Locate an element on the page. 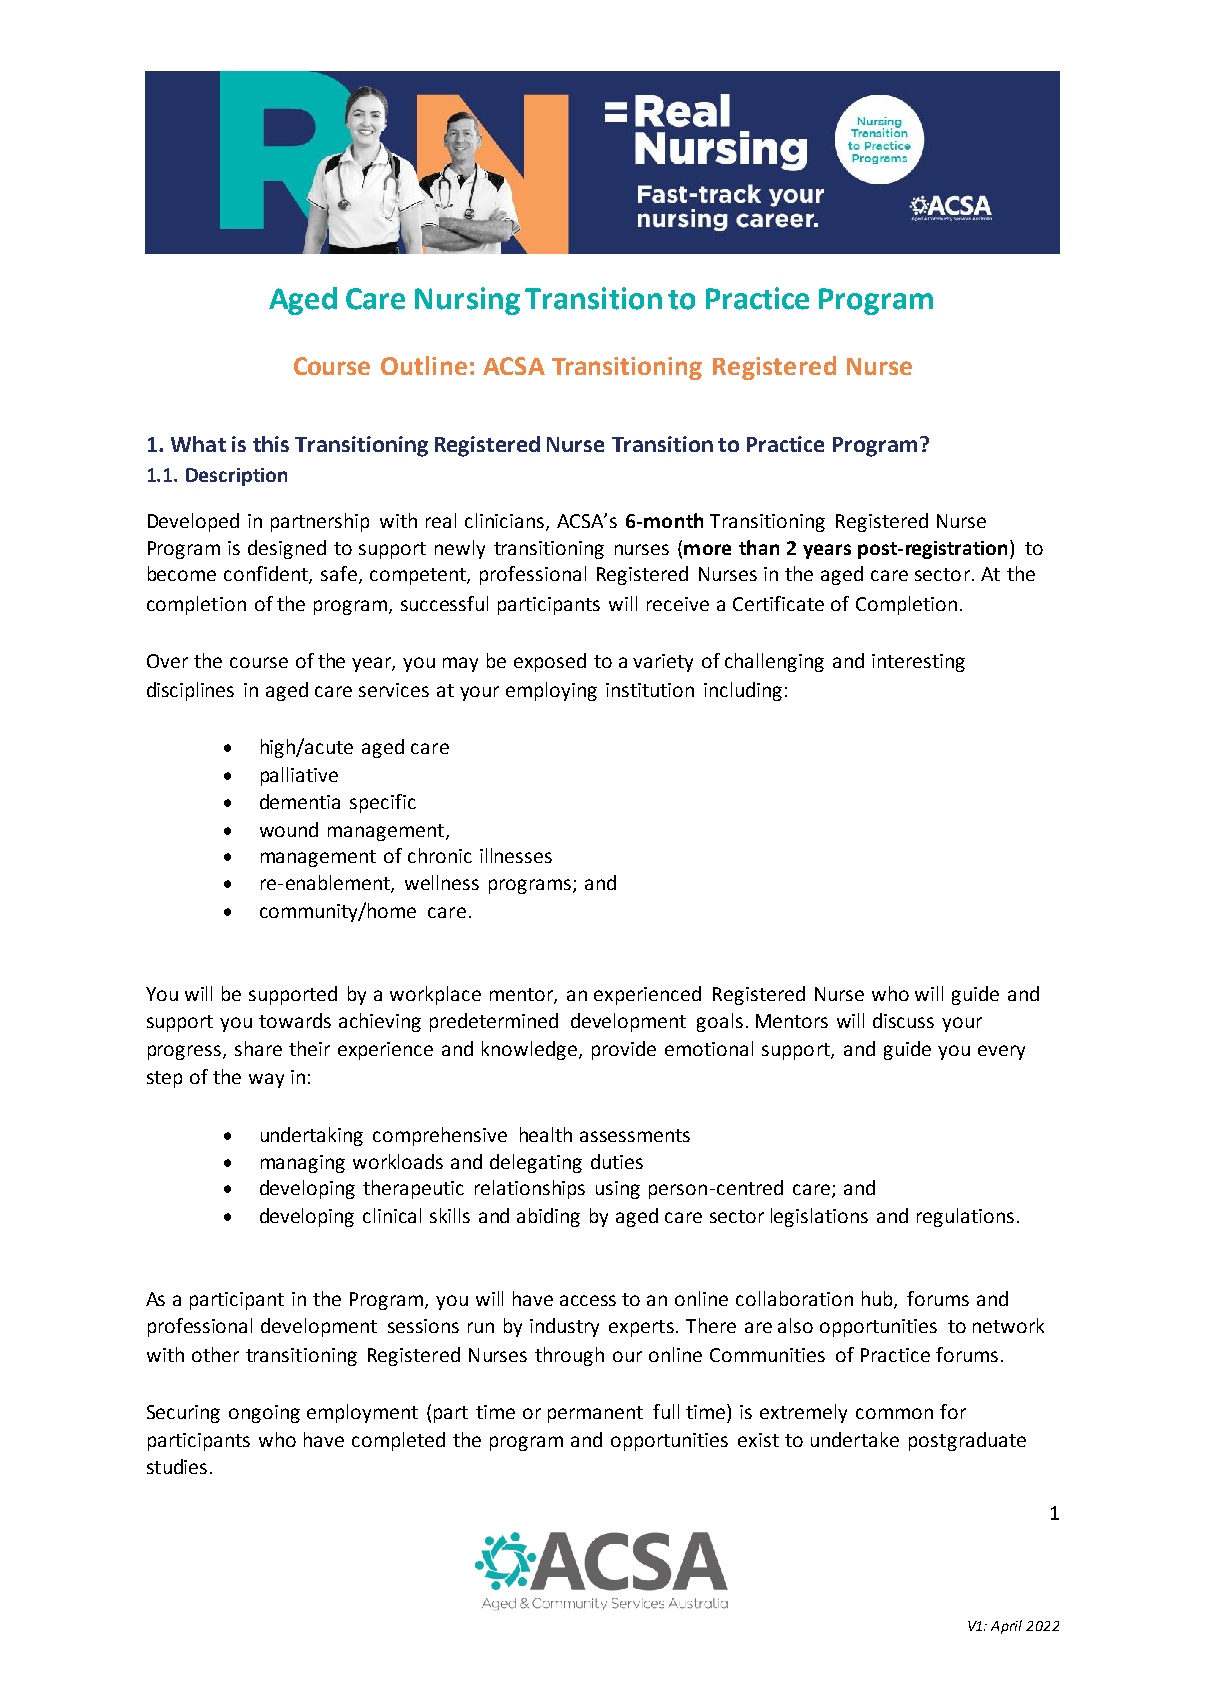 This document has width=1205, height=1705. than is located at coordinates (759, 547).
